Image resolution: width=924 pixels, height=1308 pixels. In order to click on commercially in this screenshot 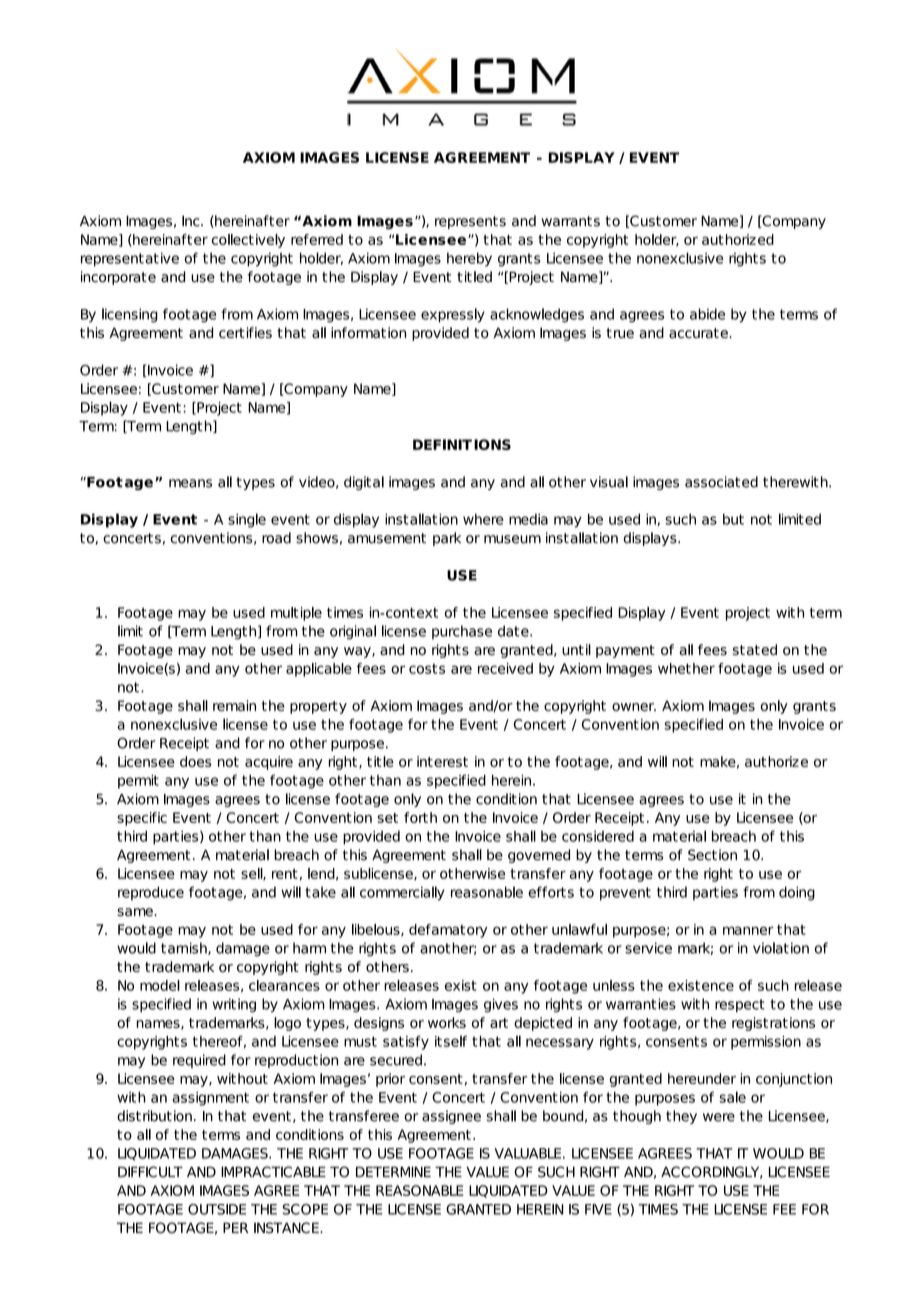, I will do `click(402, 893)`.
